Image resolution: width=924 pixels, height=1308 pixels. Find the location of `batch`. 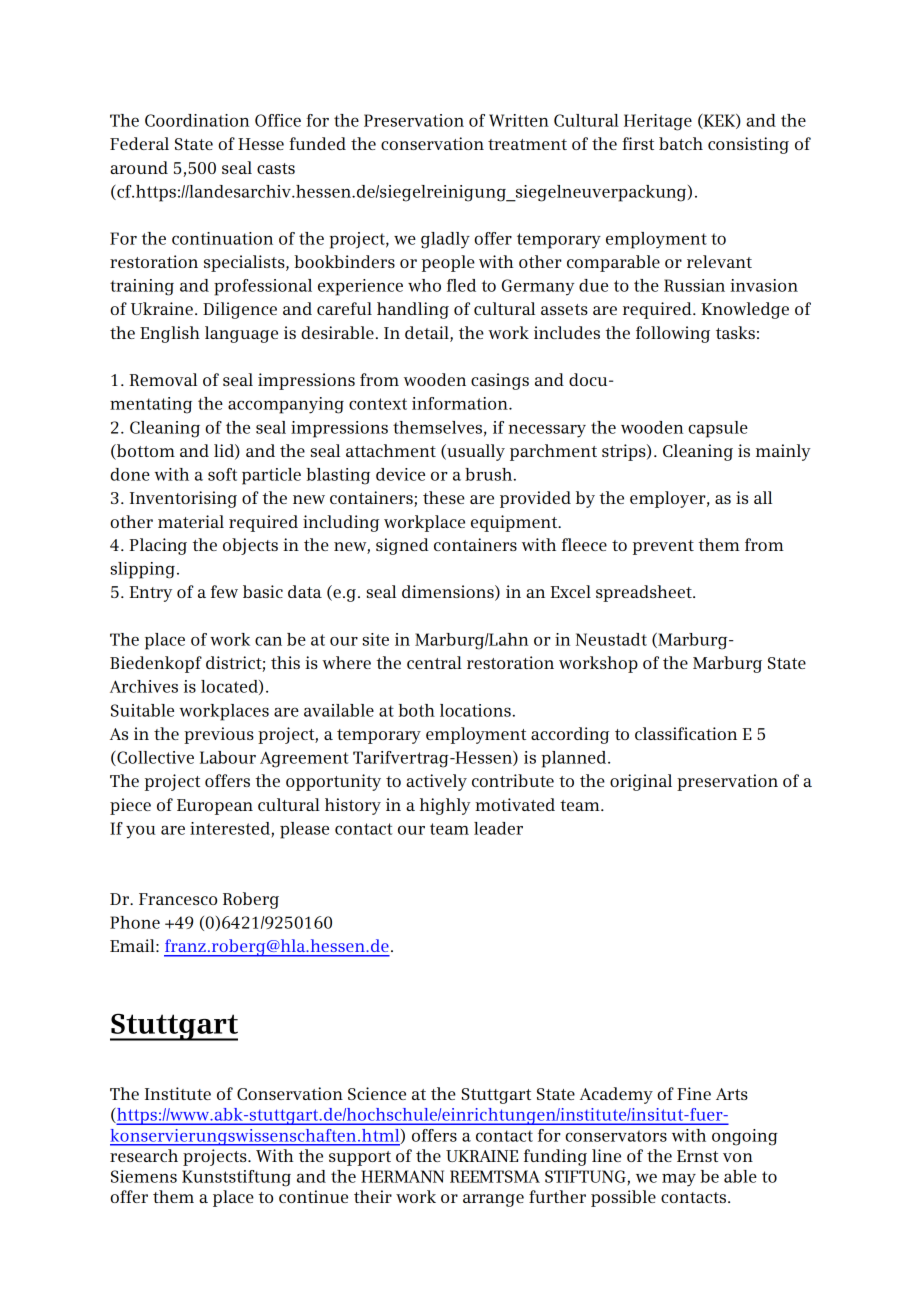

batch is located at coordinates (681, 143).
